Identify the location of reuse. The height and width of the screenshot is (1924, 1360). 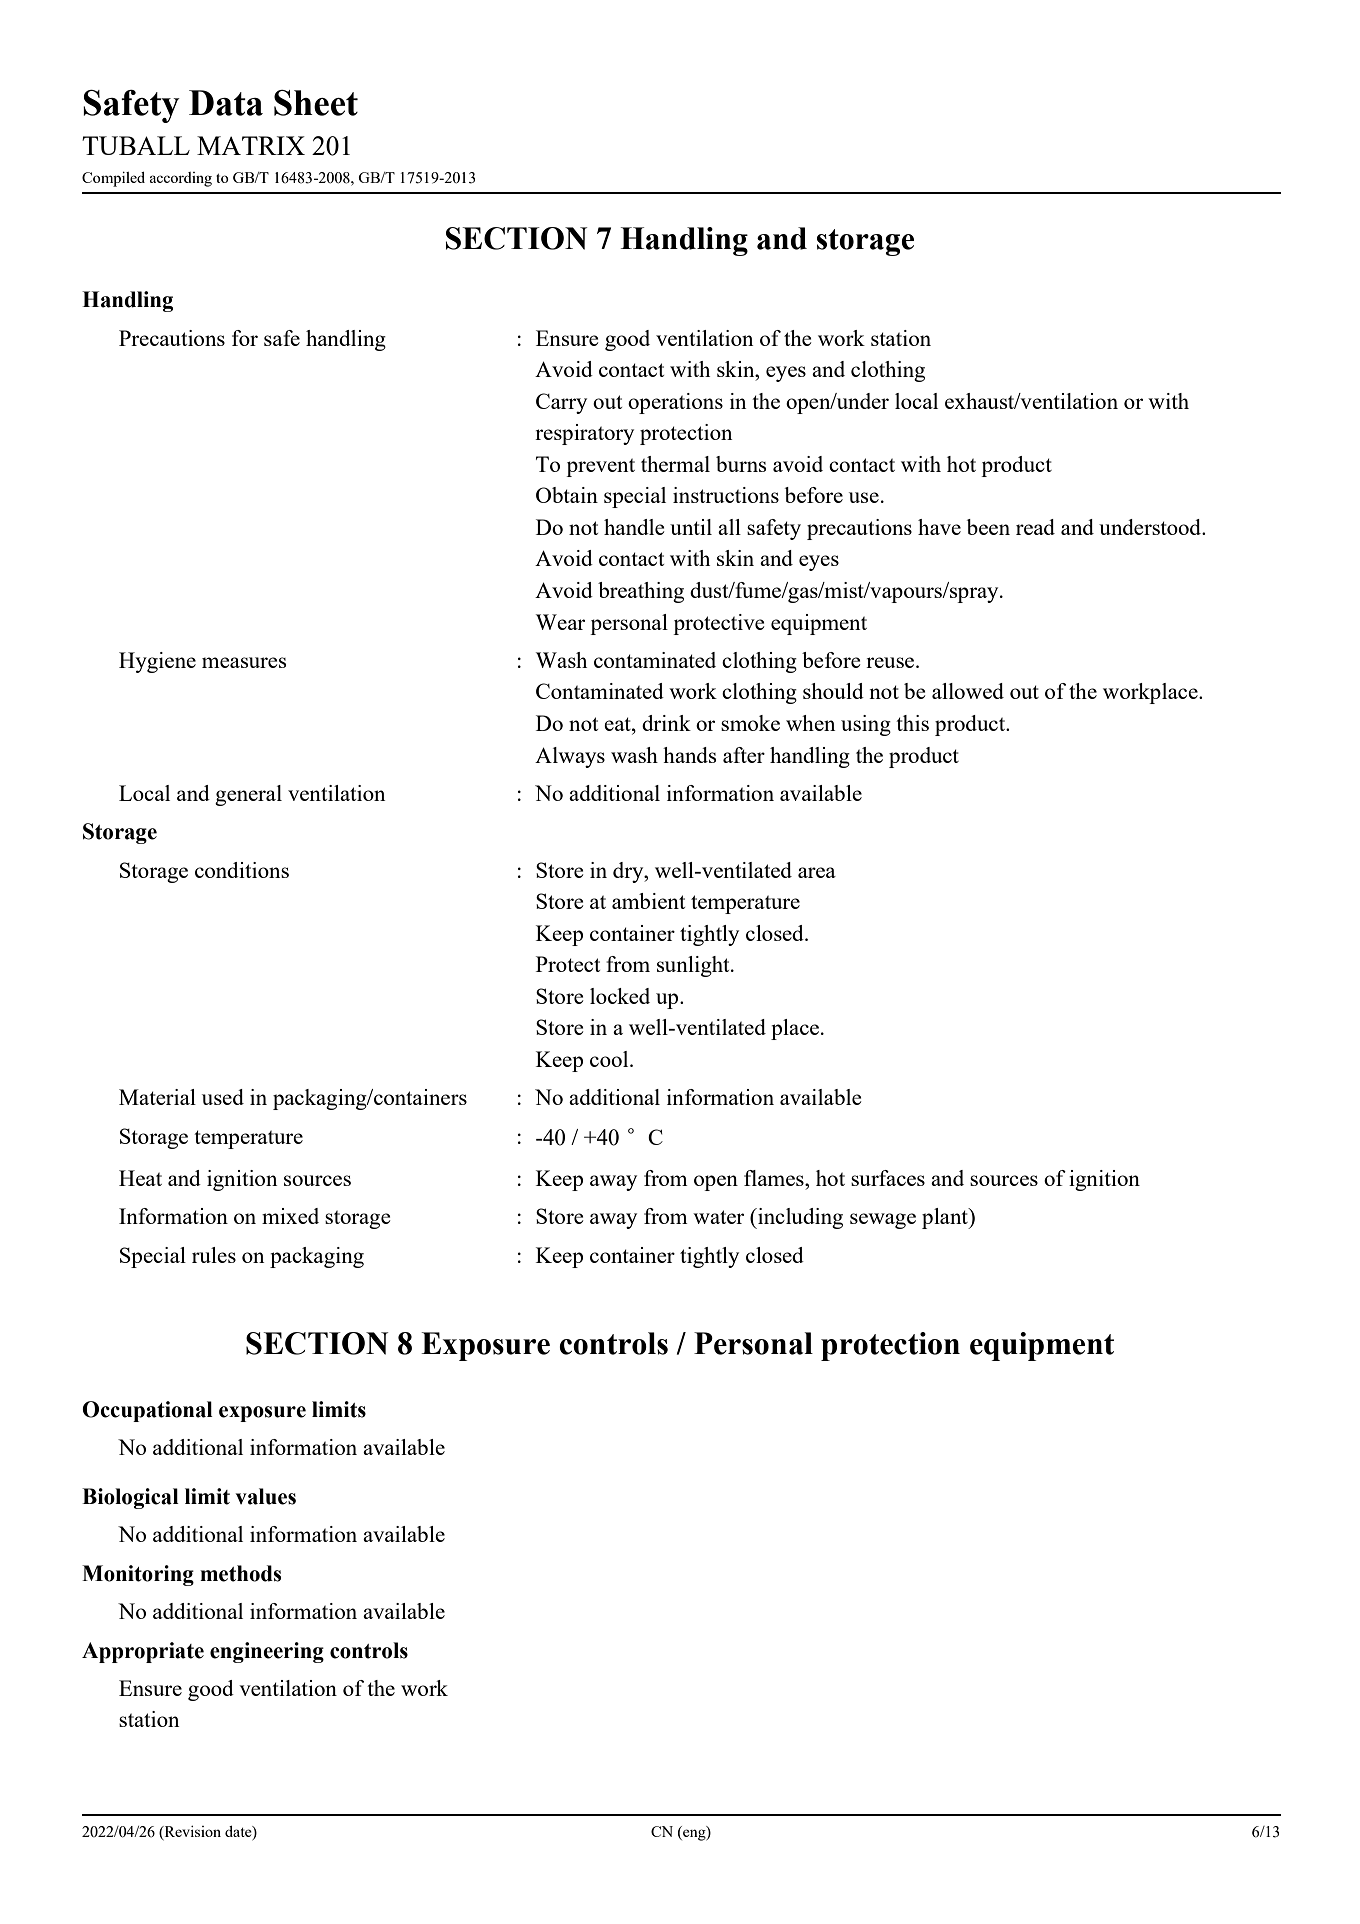
(891, 662).
